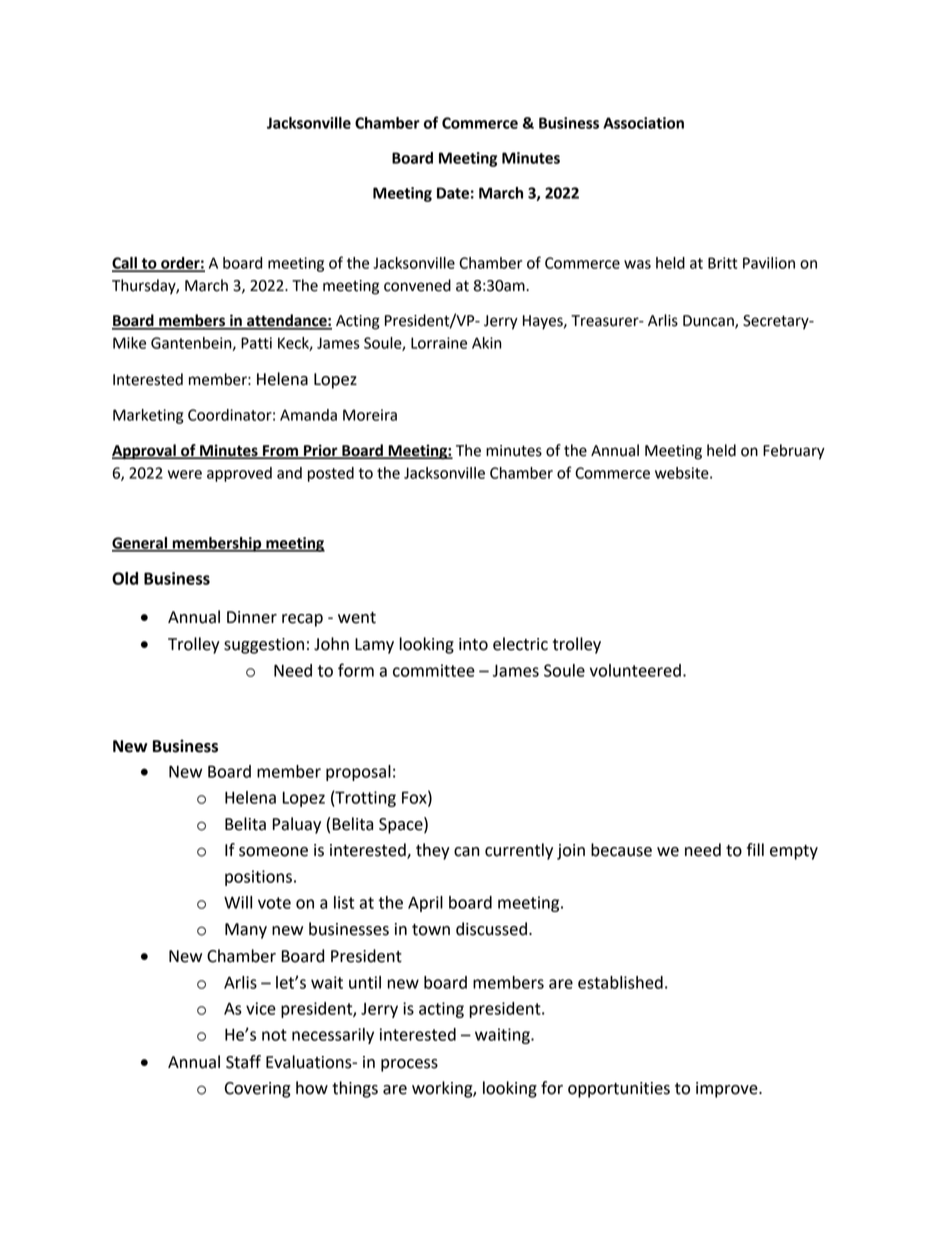  I want to click on Britt, so click(722, 263).
